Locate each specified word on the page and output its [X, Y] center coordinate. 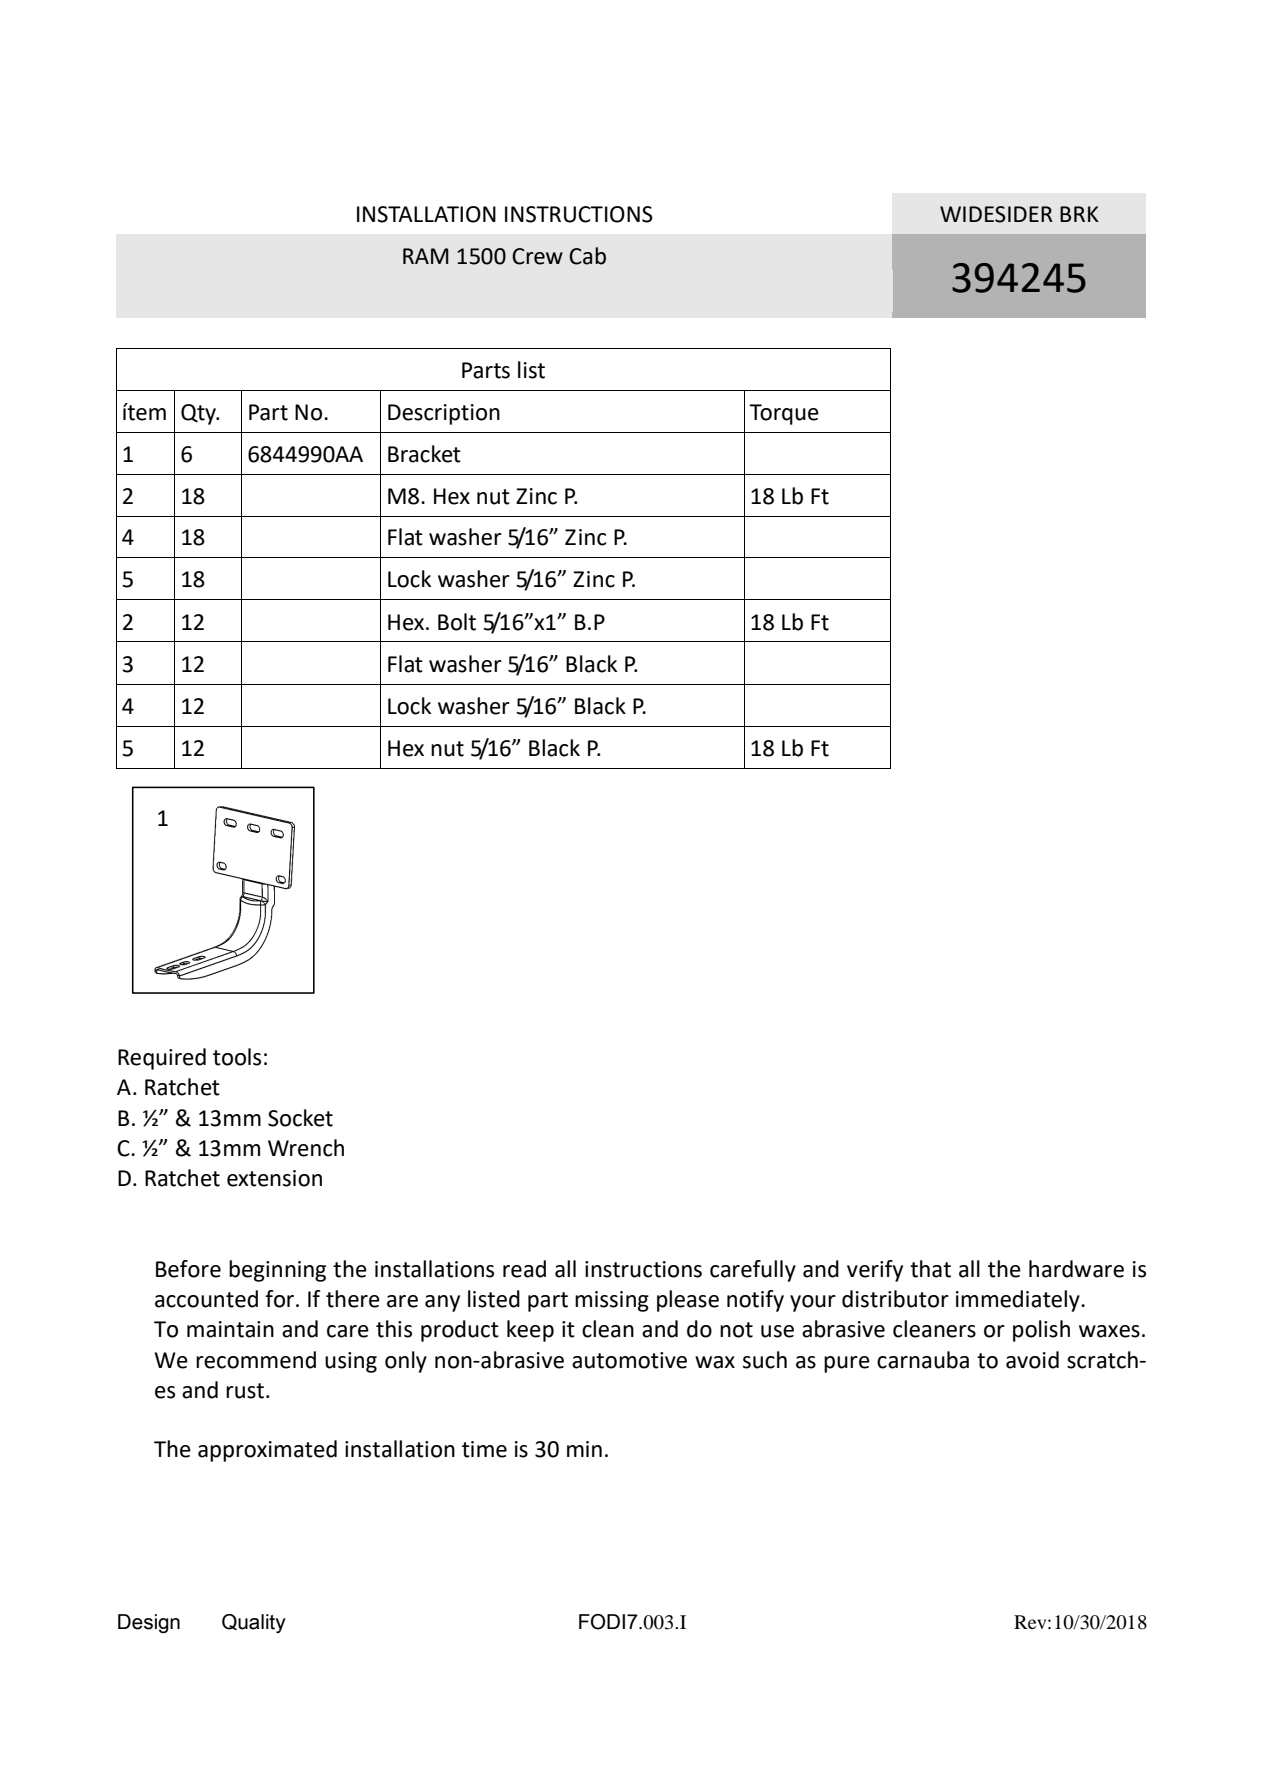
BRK [1079, 214]
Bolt [457, 622]
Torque [784, 414]
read [524, 1269]
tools [237, 1057]
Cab [587, 256]
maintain [230, 1329]
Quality [254, 1623]
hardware [1076, 1269]
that [930, 1269]
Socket [300, 1118]
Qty [200, 414]
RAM [426, 256]
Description [444, 414]
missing [612, 1301]
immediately [1019, 1301]
